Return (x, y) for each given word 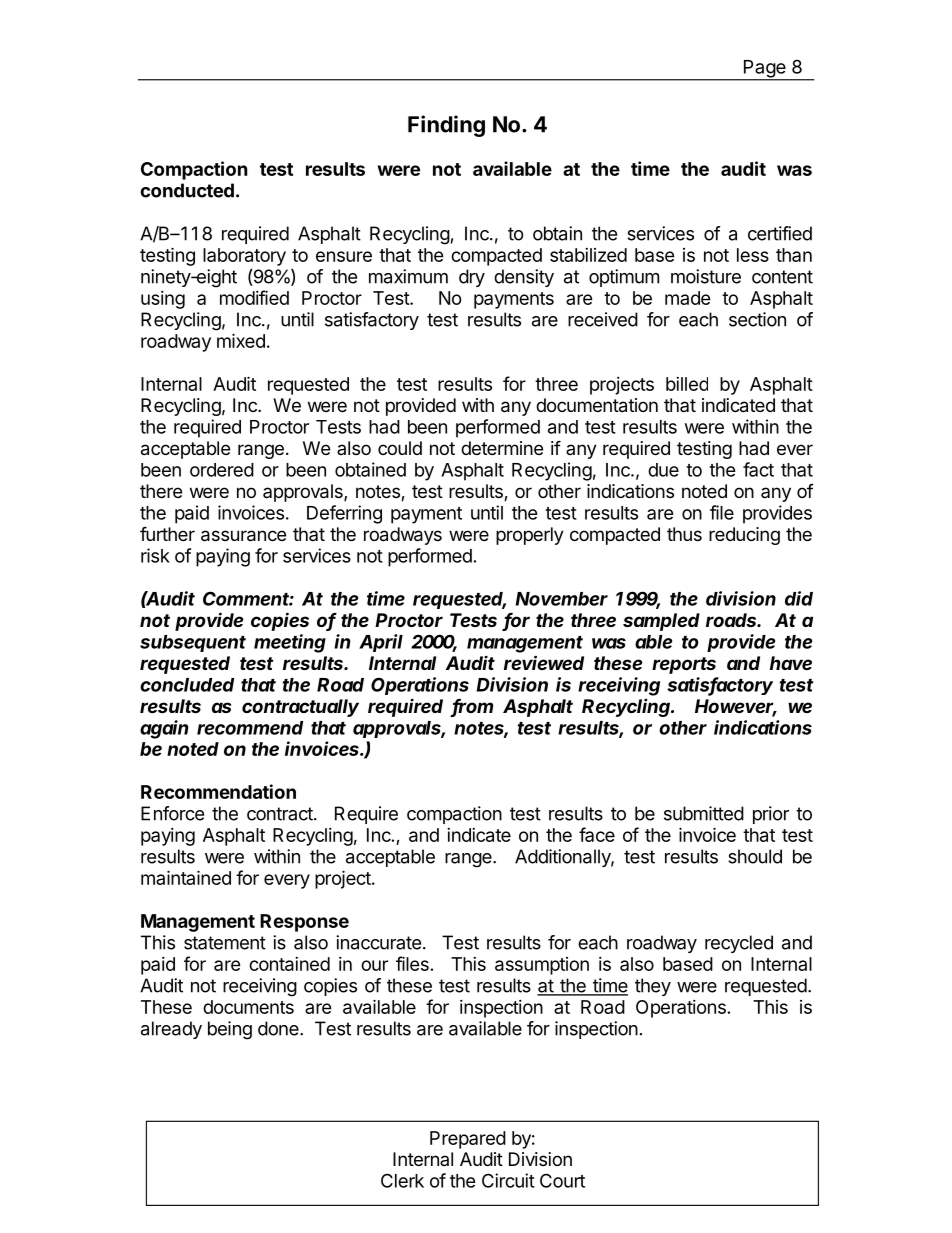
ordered (222, 470)
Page (764, 70)
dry (472, 278)
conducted (187, 190)
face (597, 834)
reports (684, 665)
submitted (704, 813)
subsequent (193, 643)
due (663, 470)
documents (248, 1007)
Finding (446, 126)
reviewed (544, 662)
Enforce (172, 813)
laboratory (244, 257)
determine (502, 448)
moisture (706, 276)
